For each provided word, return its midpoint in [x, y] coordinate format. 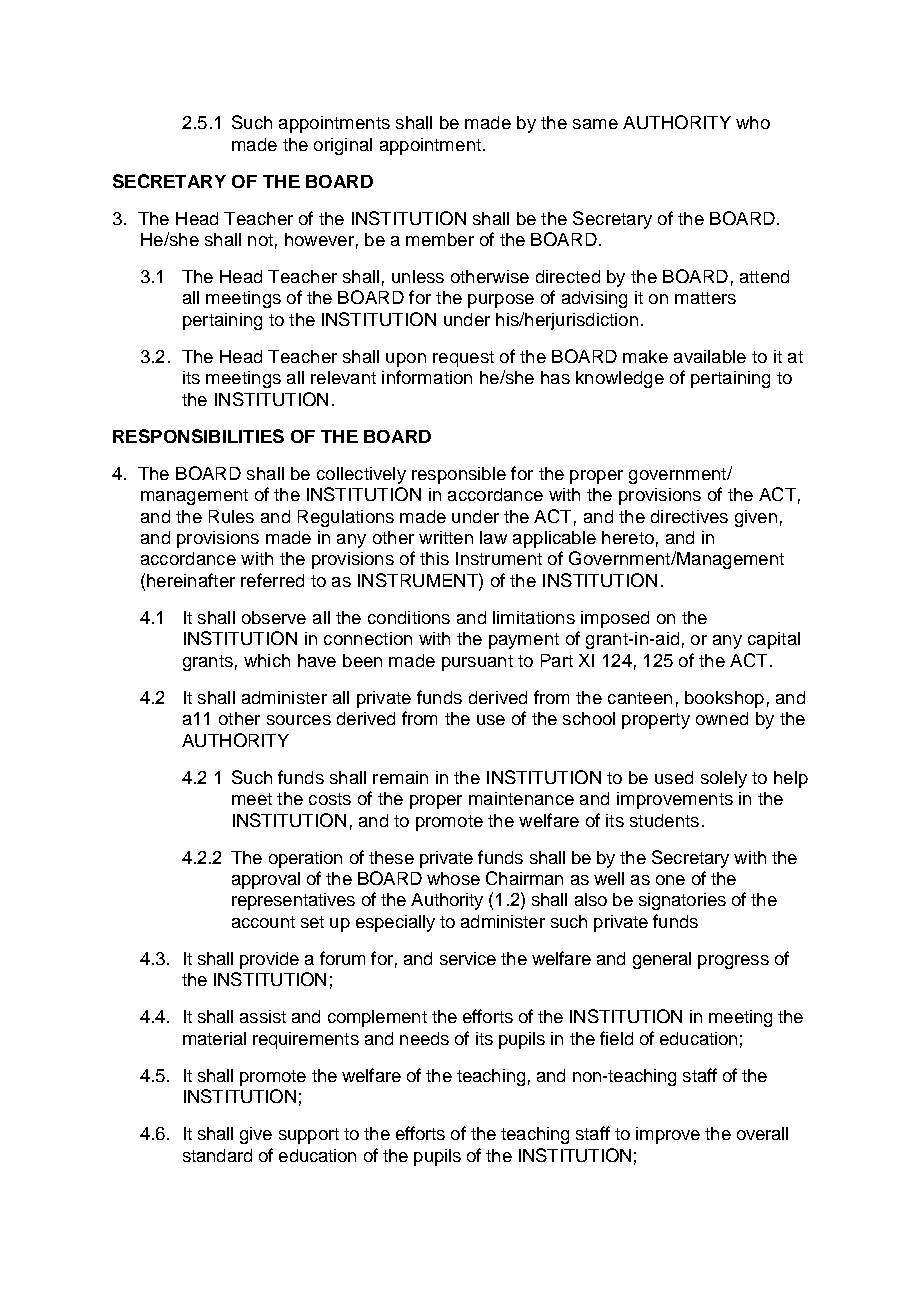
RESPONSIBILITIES [198, 436]
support [309, 1136]
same [595, 124]
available [710, 356]
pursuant [477, 663]
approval [266, 880]
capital [774, 640]
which [267, 660]
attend [764, 276]
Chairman [524, 878]
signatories [682, 901]
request [463, 359]
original [343, 146]
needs [424, 1038]
